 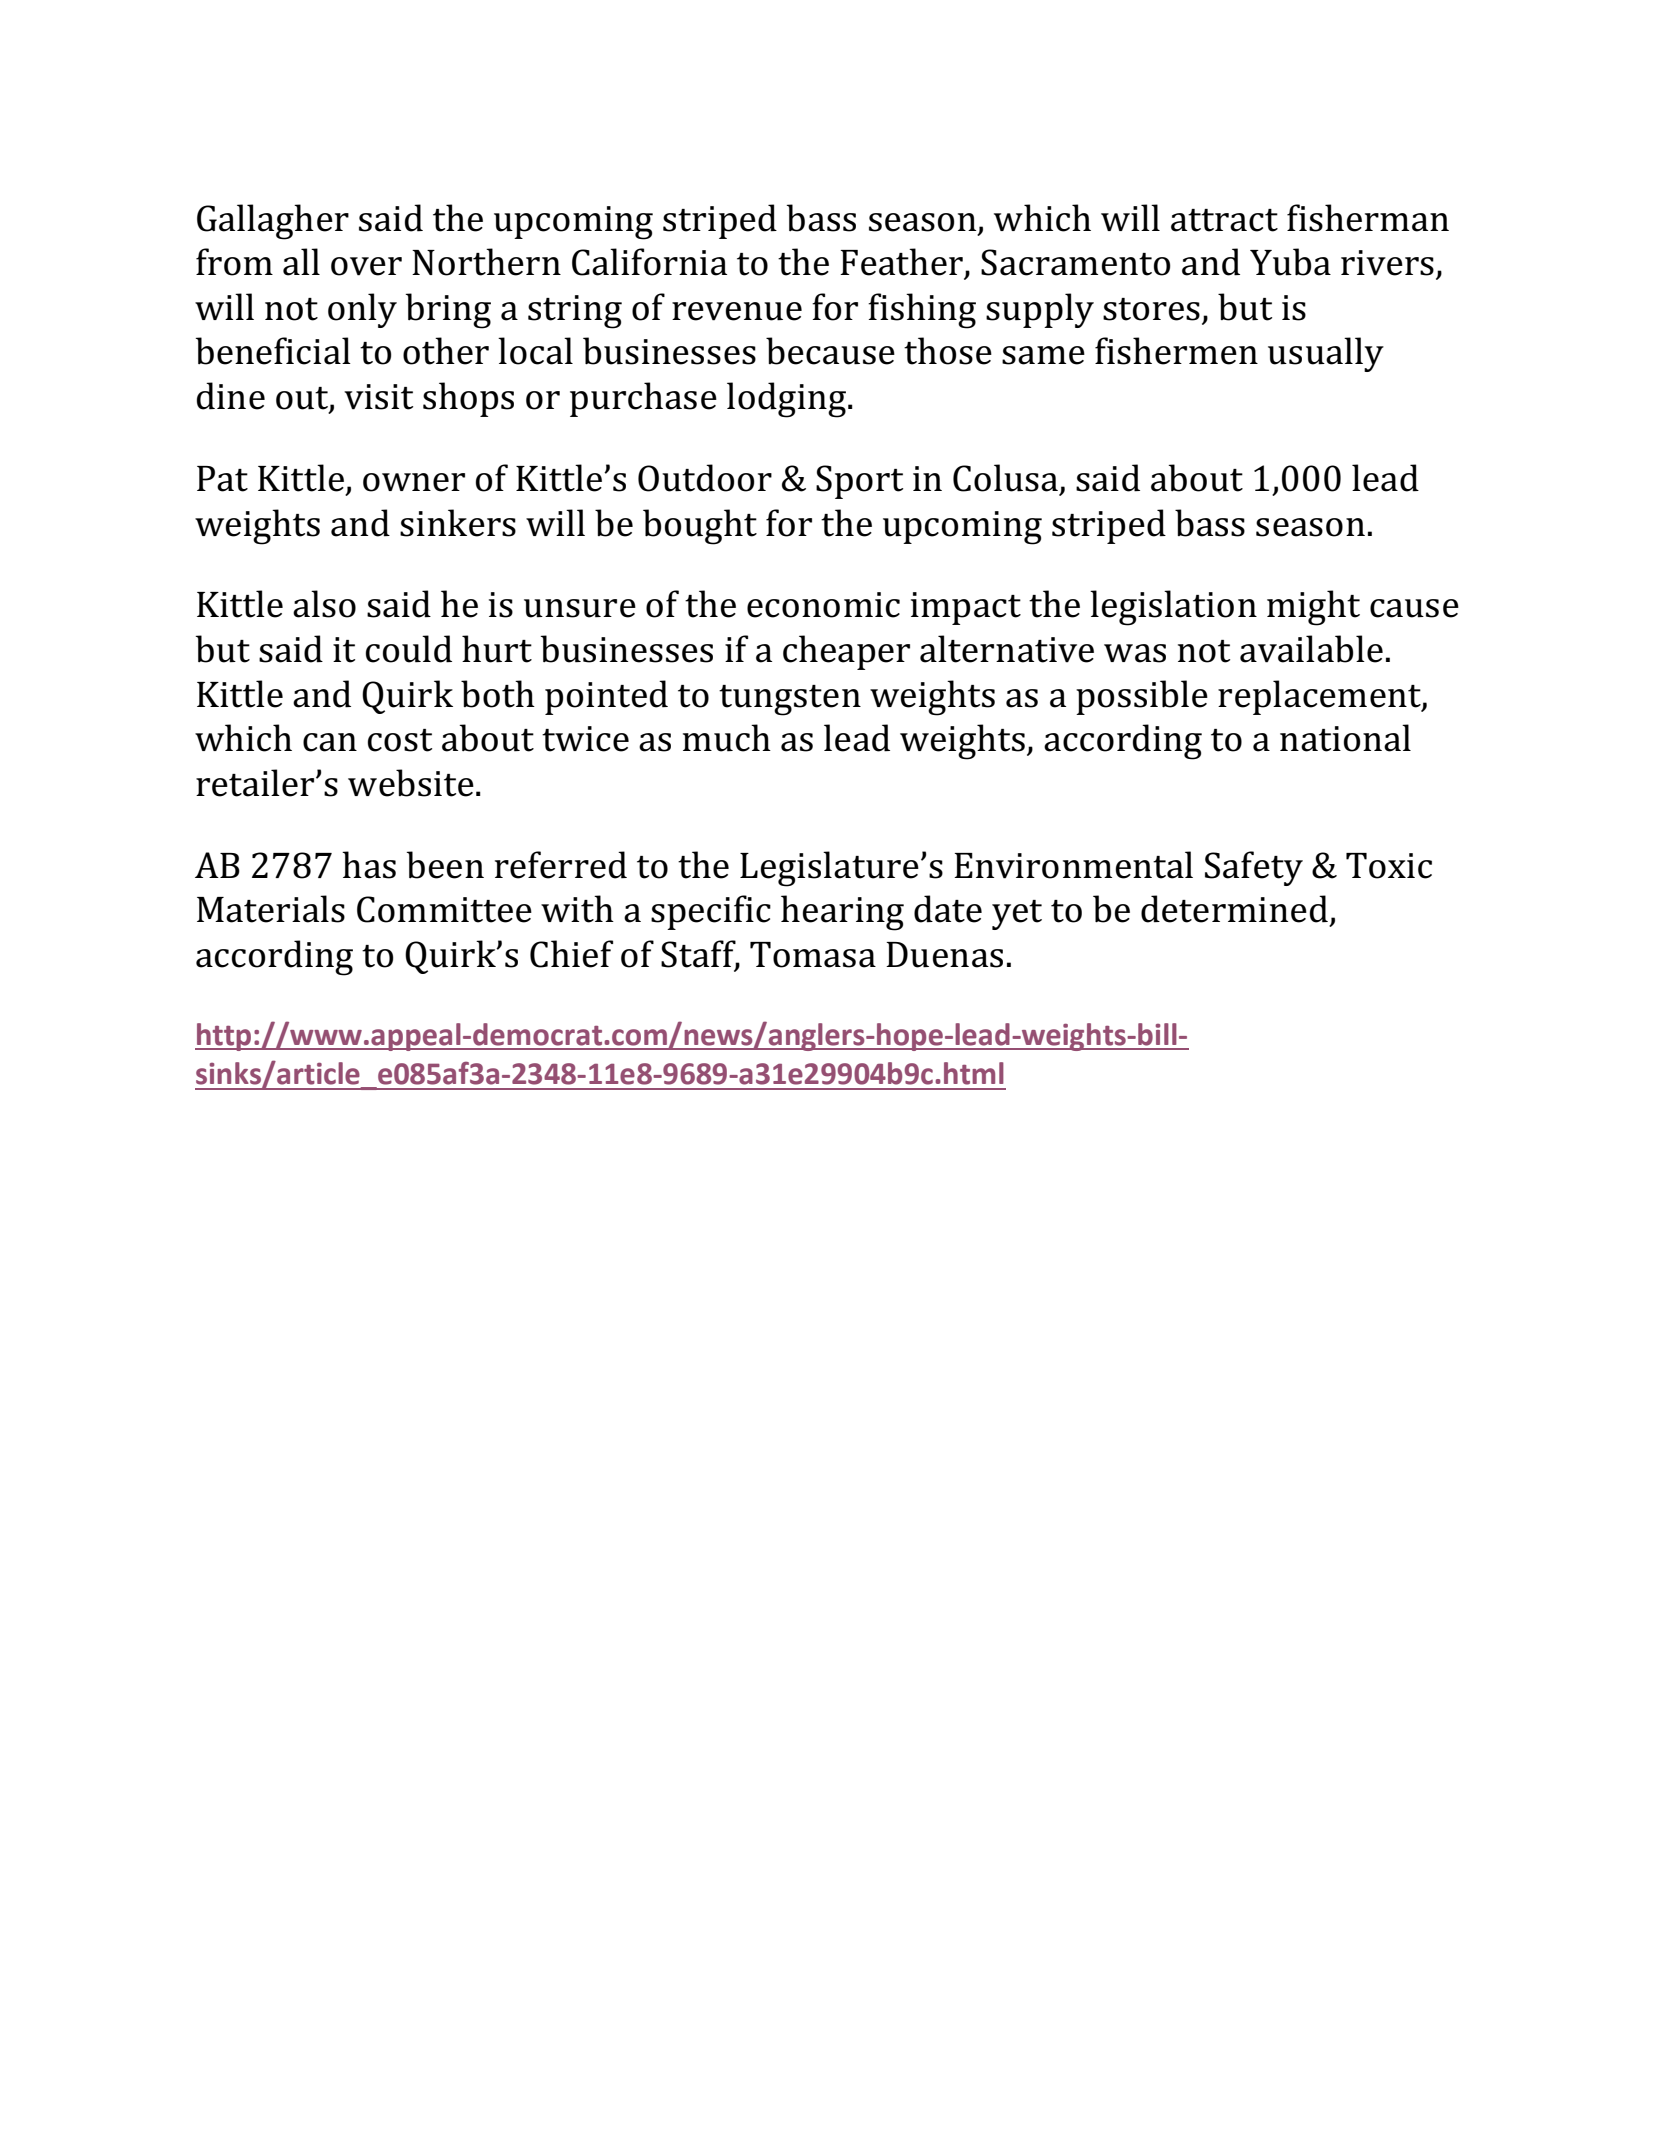 What do you see at coordinates (1224, 220) in the screenshot?
I see `attract` at bounding box center [1224, 220].
